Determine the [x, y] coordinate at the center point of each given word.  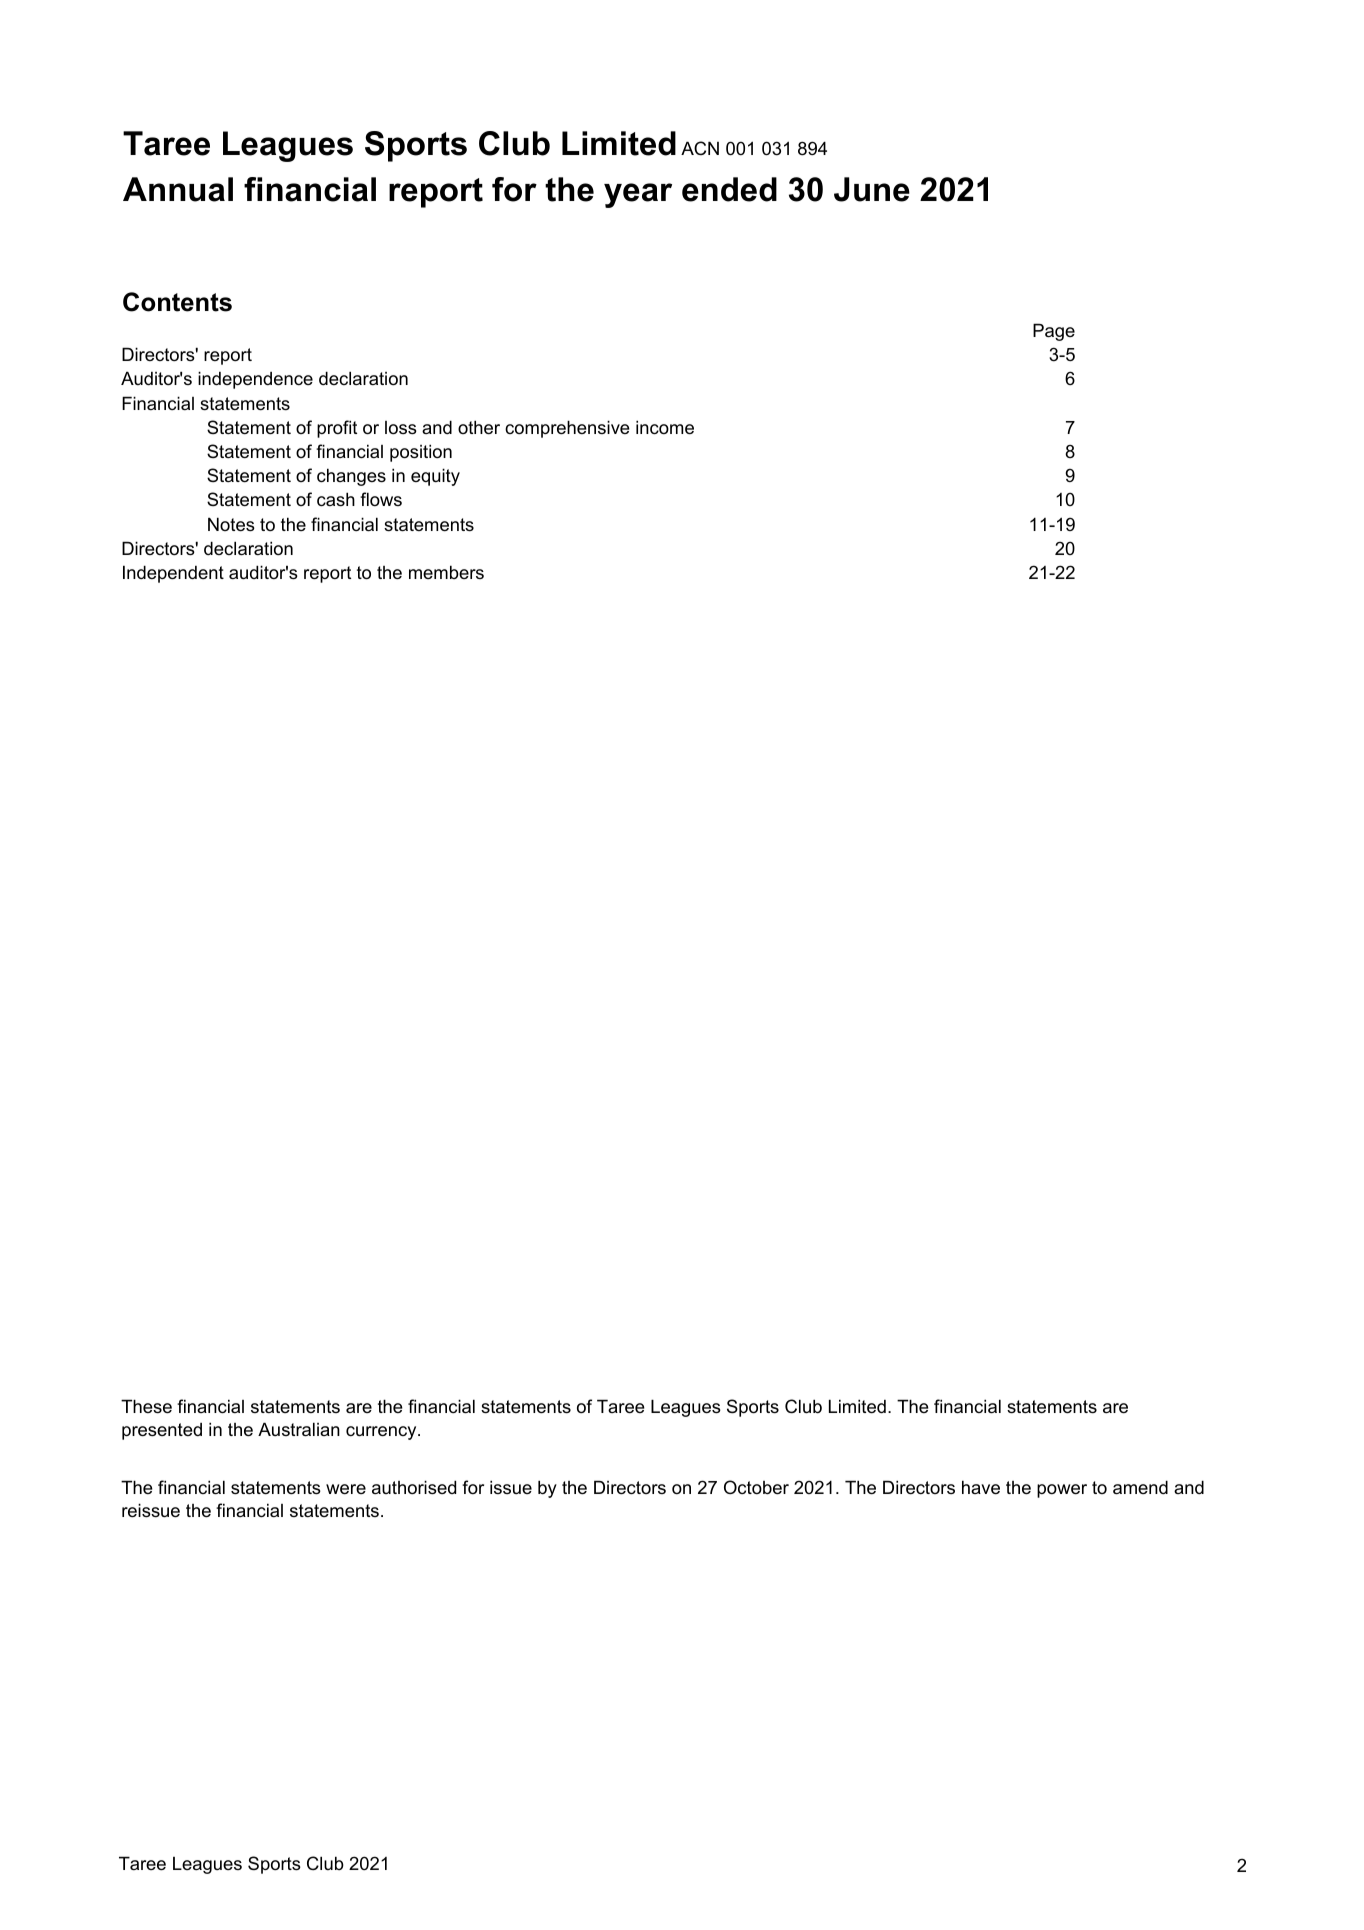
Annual [178, 189]
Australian [299, 1429]
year [638, 195]
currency [382, 1433]
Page [1054, 332]
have [981, 1487]
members [446, 572]
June [872, 189]
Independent [173, 574]
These [146, 1406]
